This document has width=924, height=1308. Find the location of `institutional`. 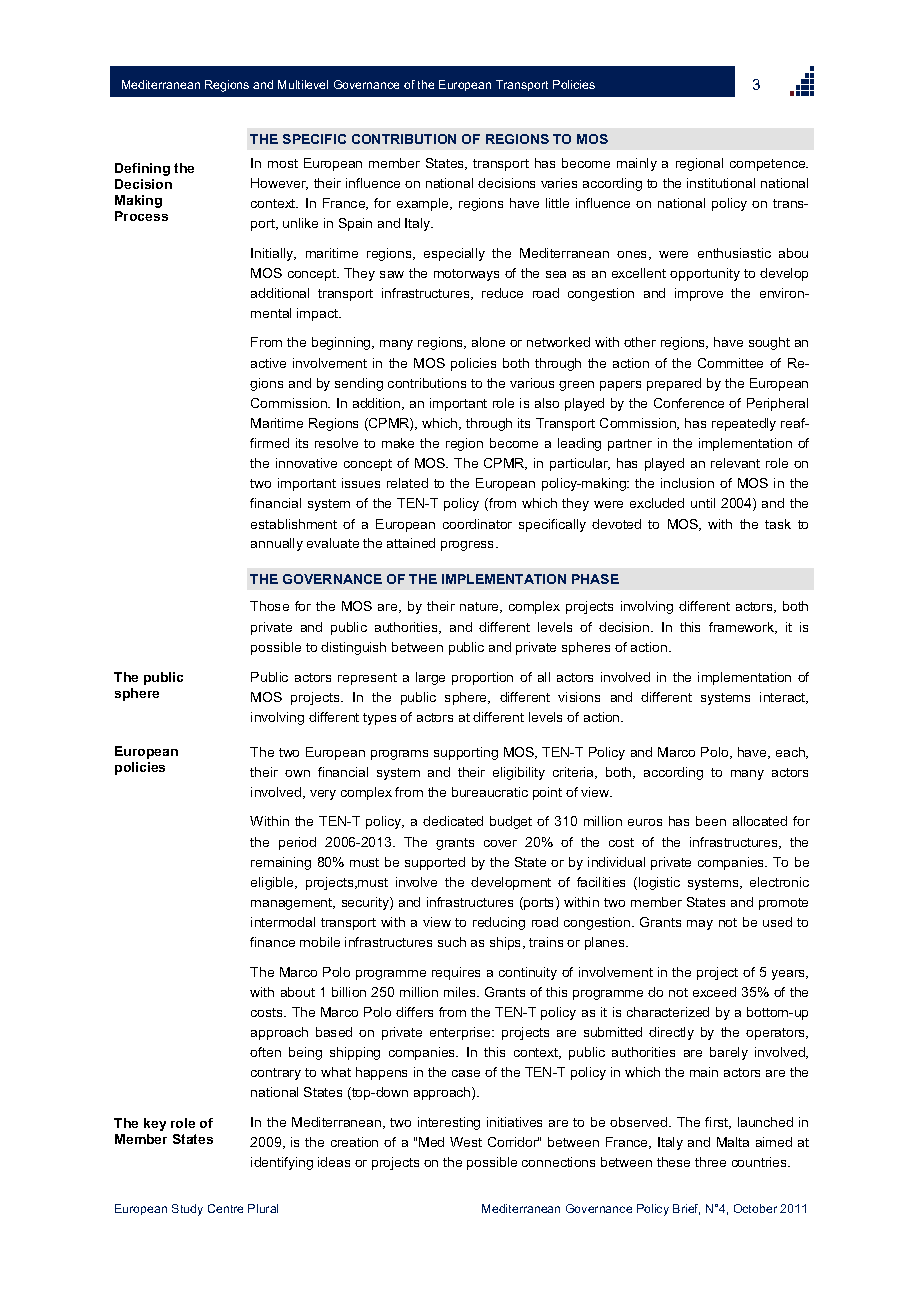

institutional is located at coordinates (721, 183).
